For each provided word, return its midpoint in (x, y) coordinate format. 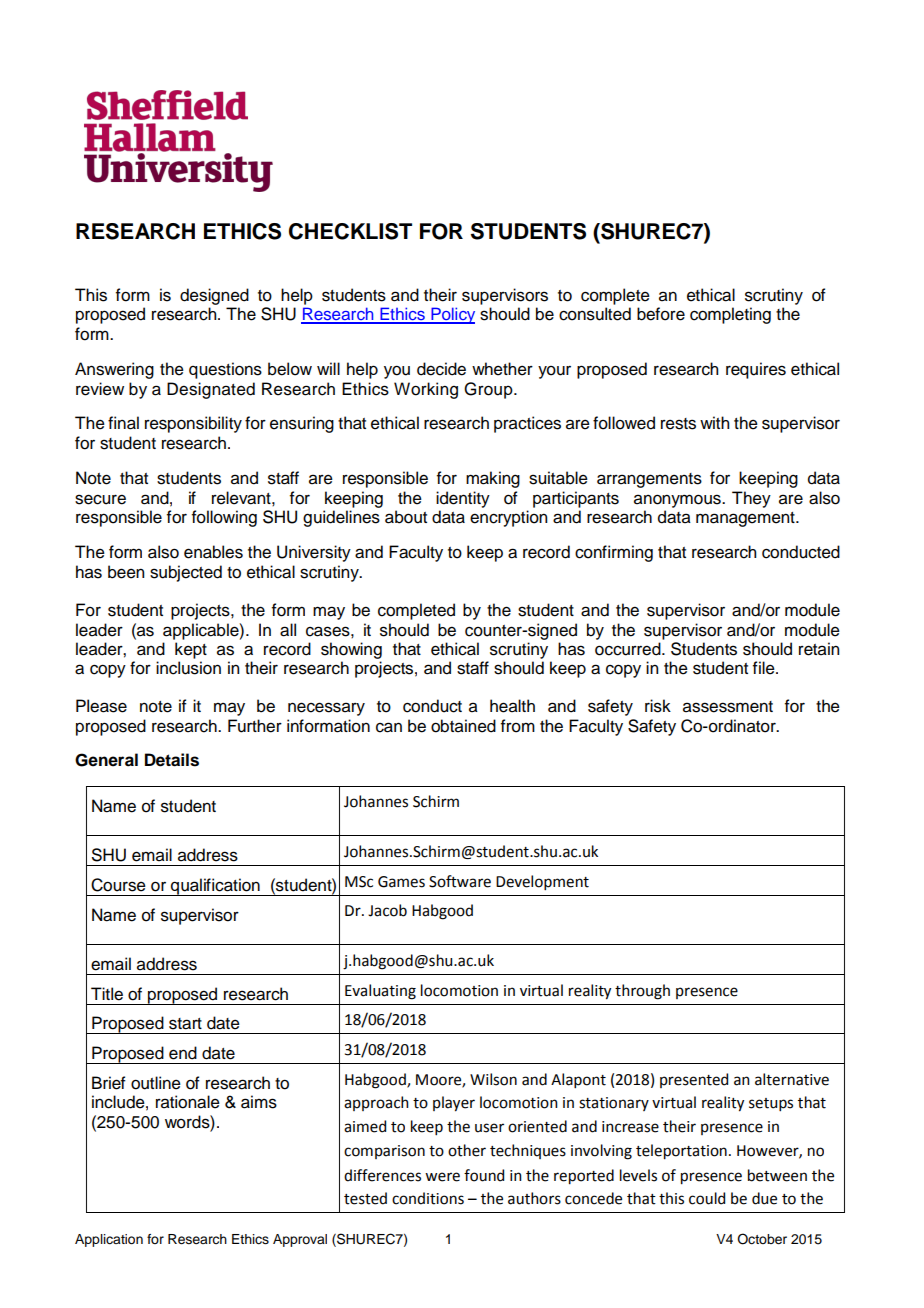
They (751, 499)
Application (109, 1240)
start (185, 1024)
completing (730, 315)
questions (225, 370)
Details (172, 760)
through (642, 992)
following (224, 518)
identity (463, 499)
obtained (463, 726)
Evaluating (380, 992)
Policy (452, 315)
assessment (728, 707)
